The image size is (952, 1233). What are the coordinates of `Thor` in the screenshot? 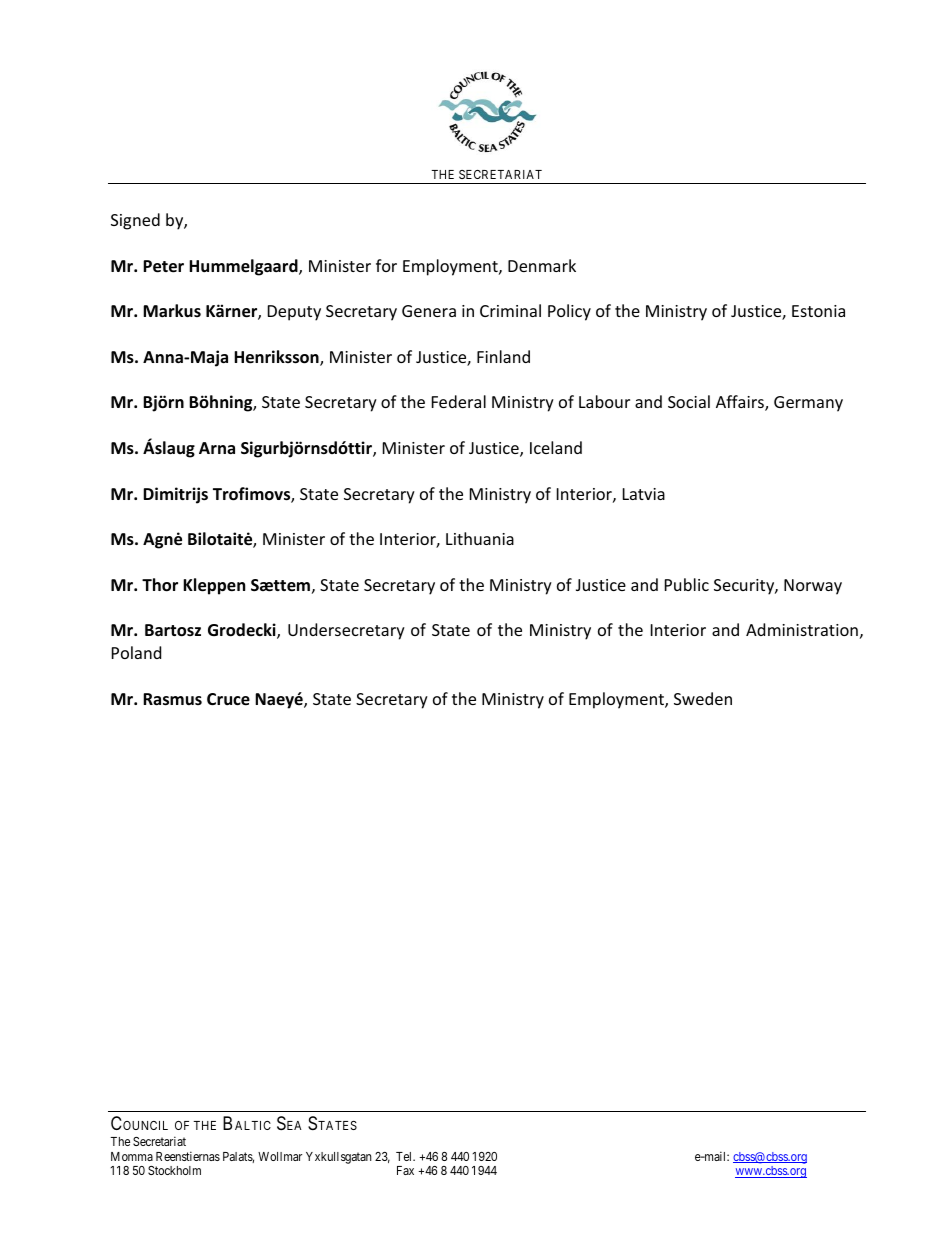 It's located at (160, 585).
